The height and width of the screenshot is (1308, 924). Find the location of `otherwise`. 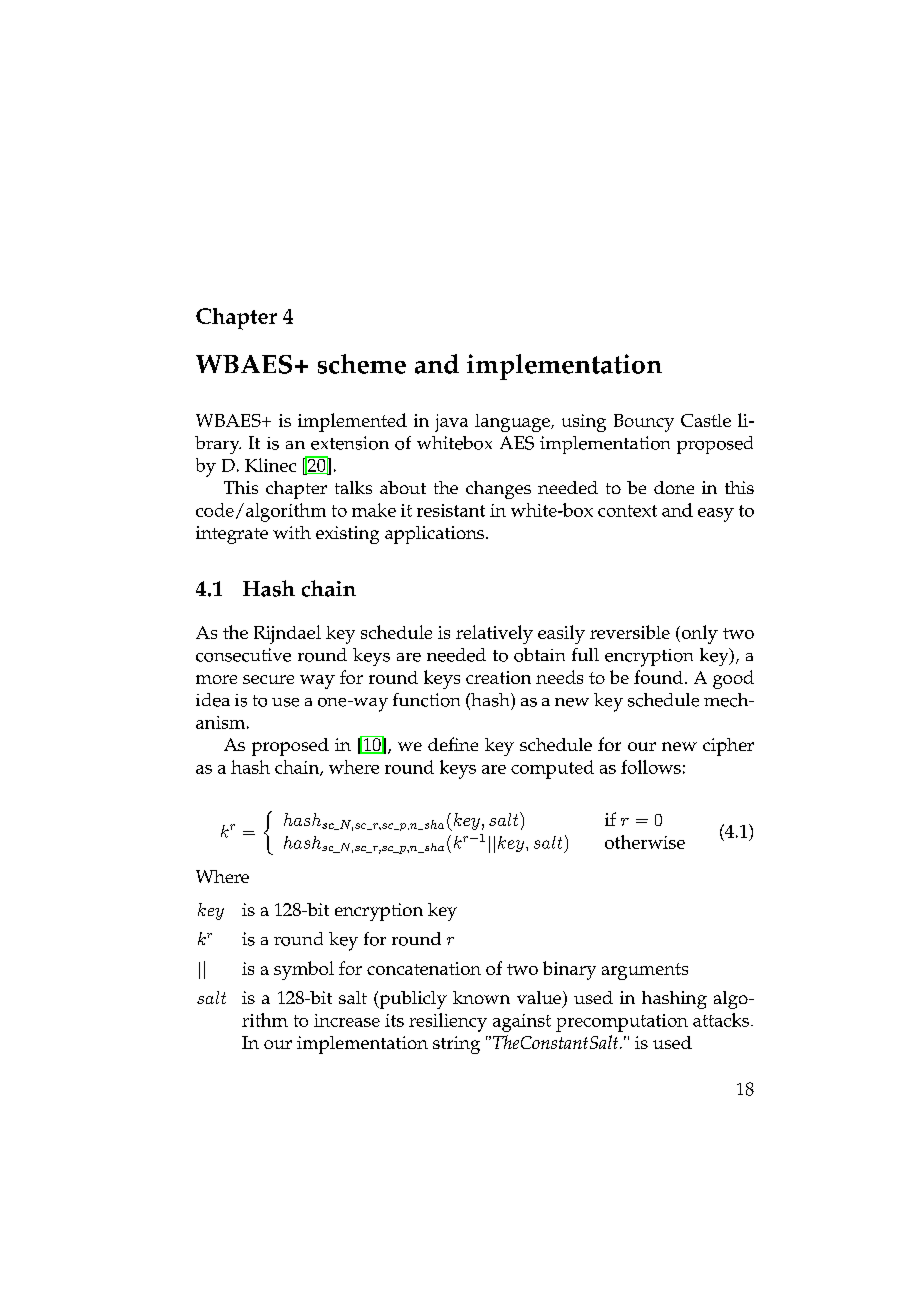

otherwise is located at coordinates (645, 842).
